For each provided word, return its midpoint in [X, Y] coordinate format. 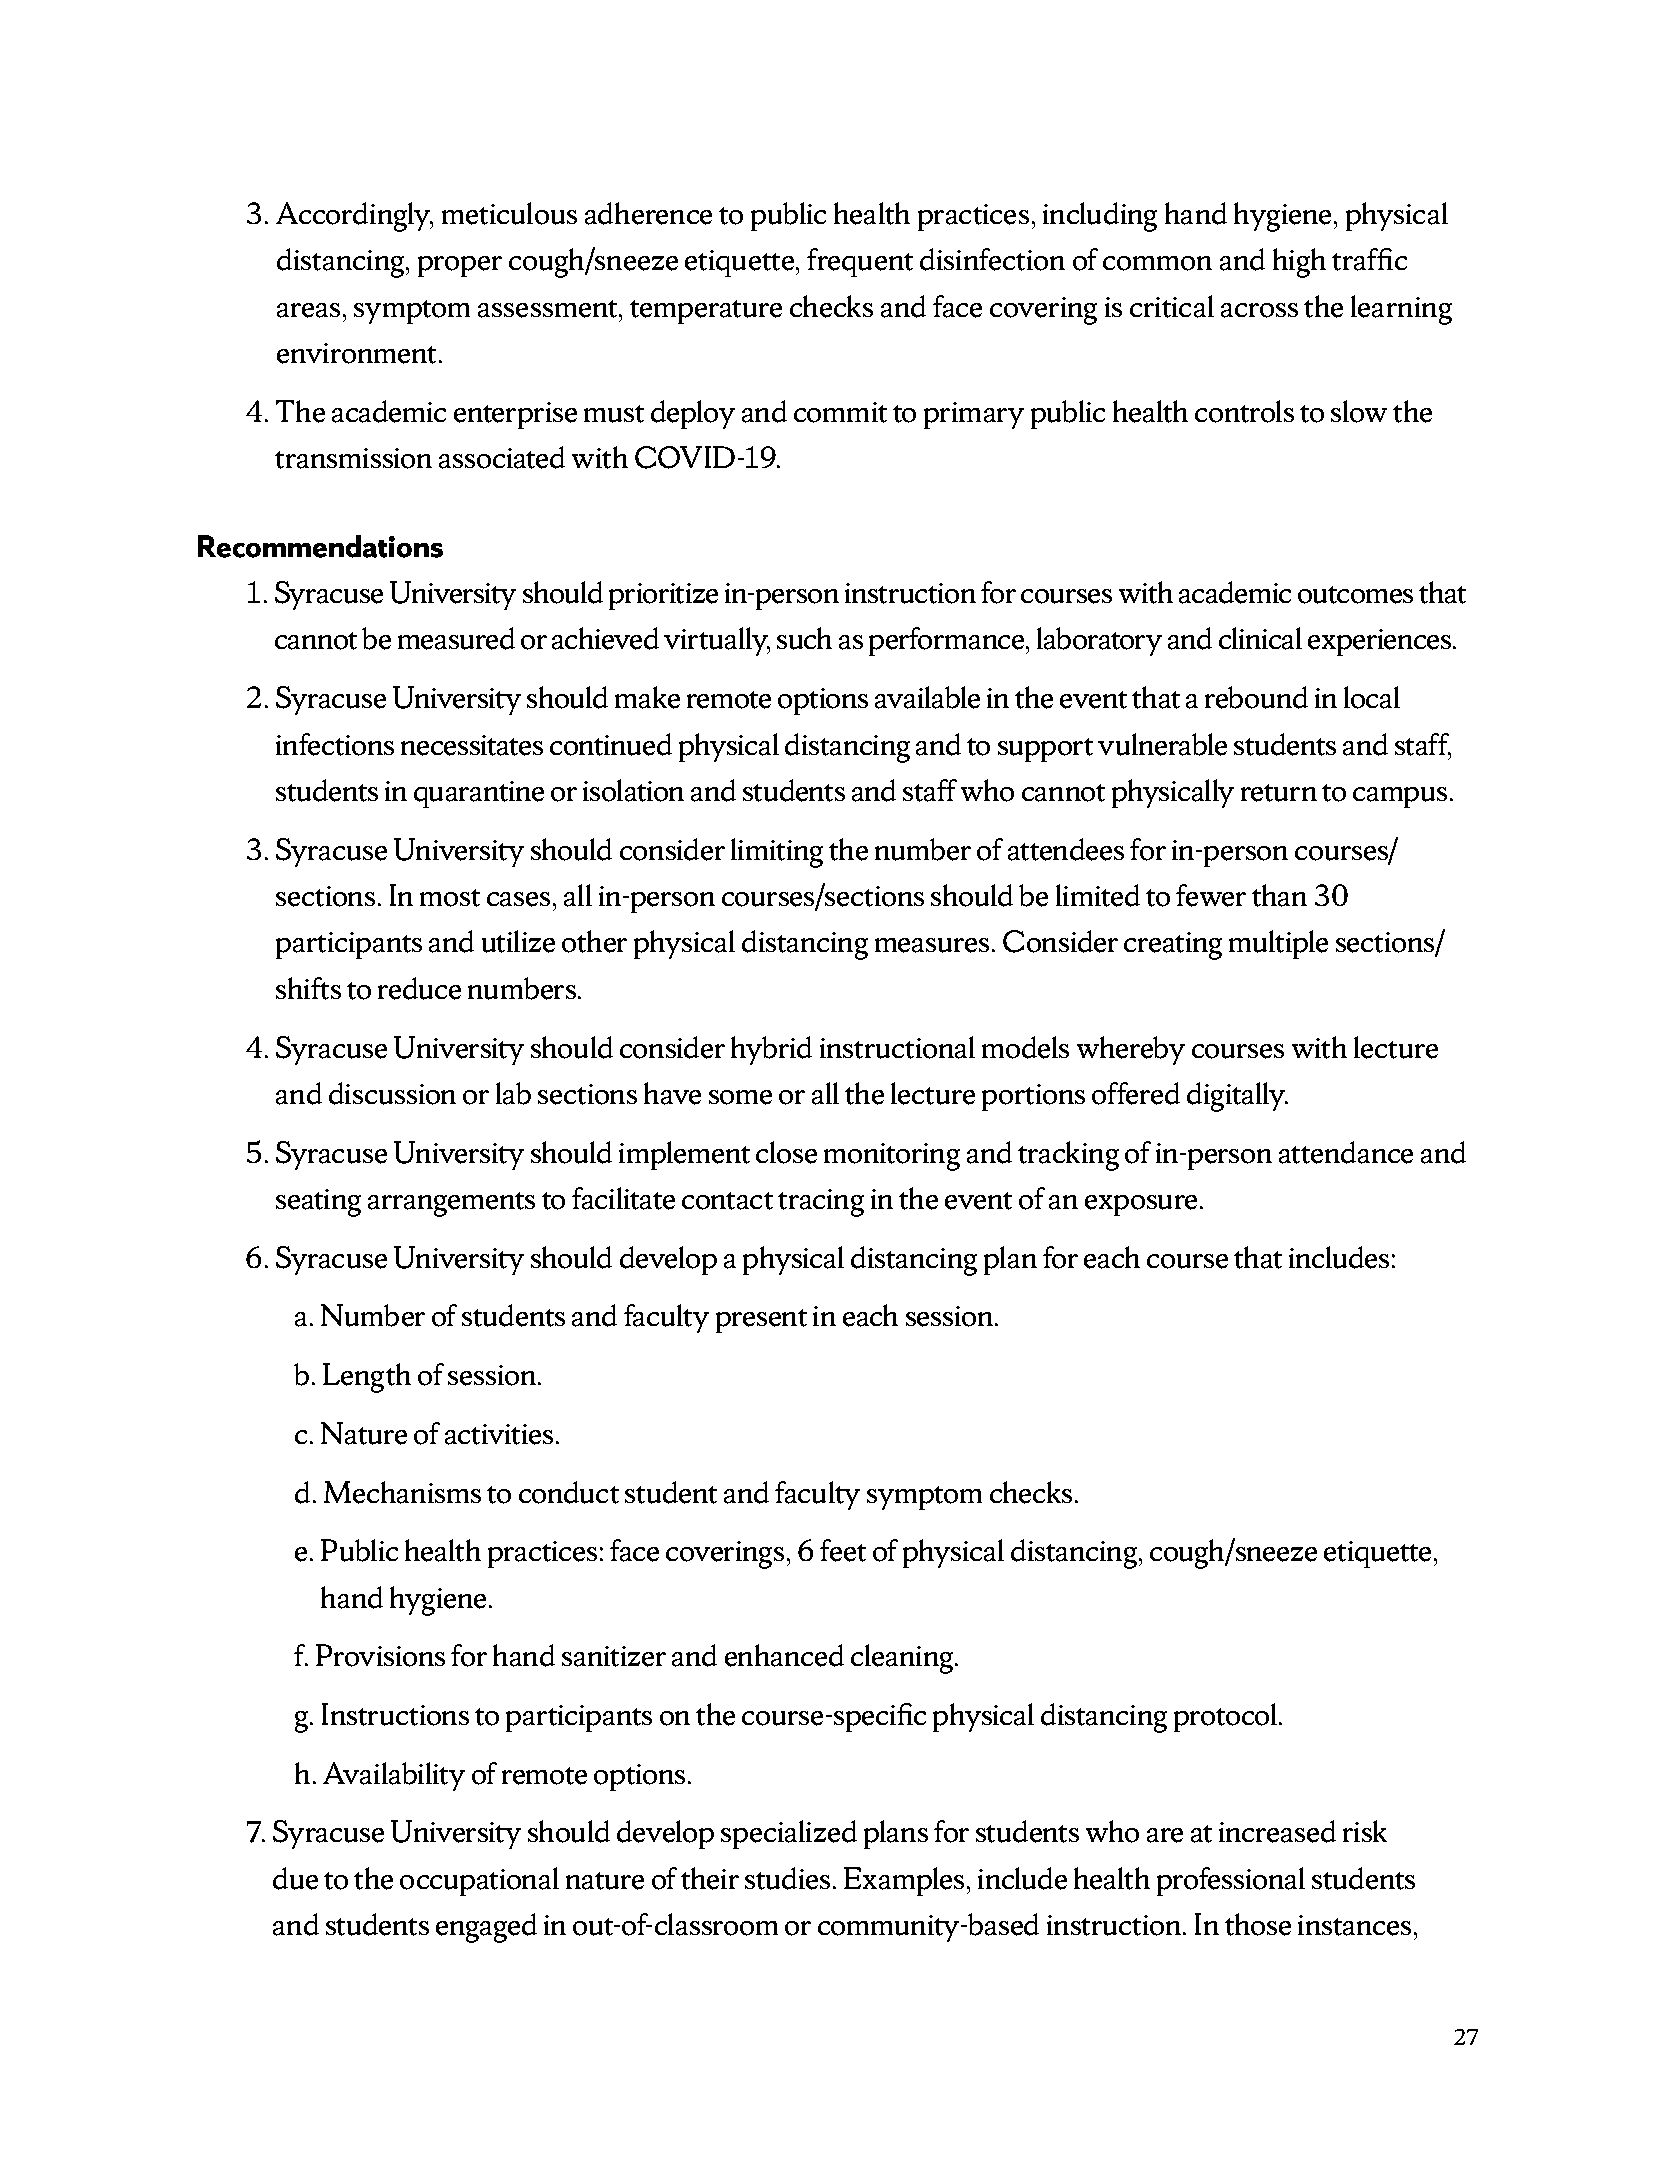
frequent [860, 262]
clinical [1260, 638]
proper [460, 266]
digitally [1237, 1097]
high [1299, 263]
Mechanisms [402, 1492]
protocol [1225, 1717]
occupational [479, 1881]
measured [456, 638]
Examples [904, 1881]
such [804, 638]
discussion [392, 1093]
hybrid [771, 1050]
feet [843, 1550]
